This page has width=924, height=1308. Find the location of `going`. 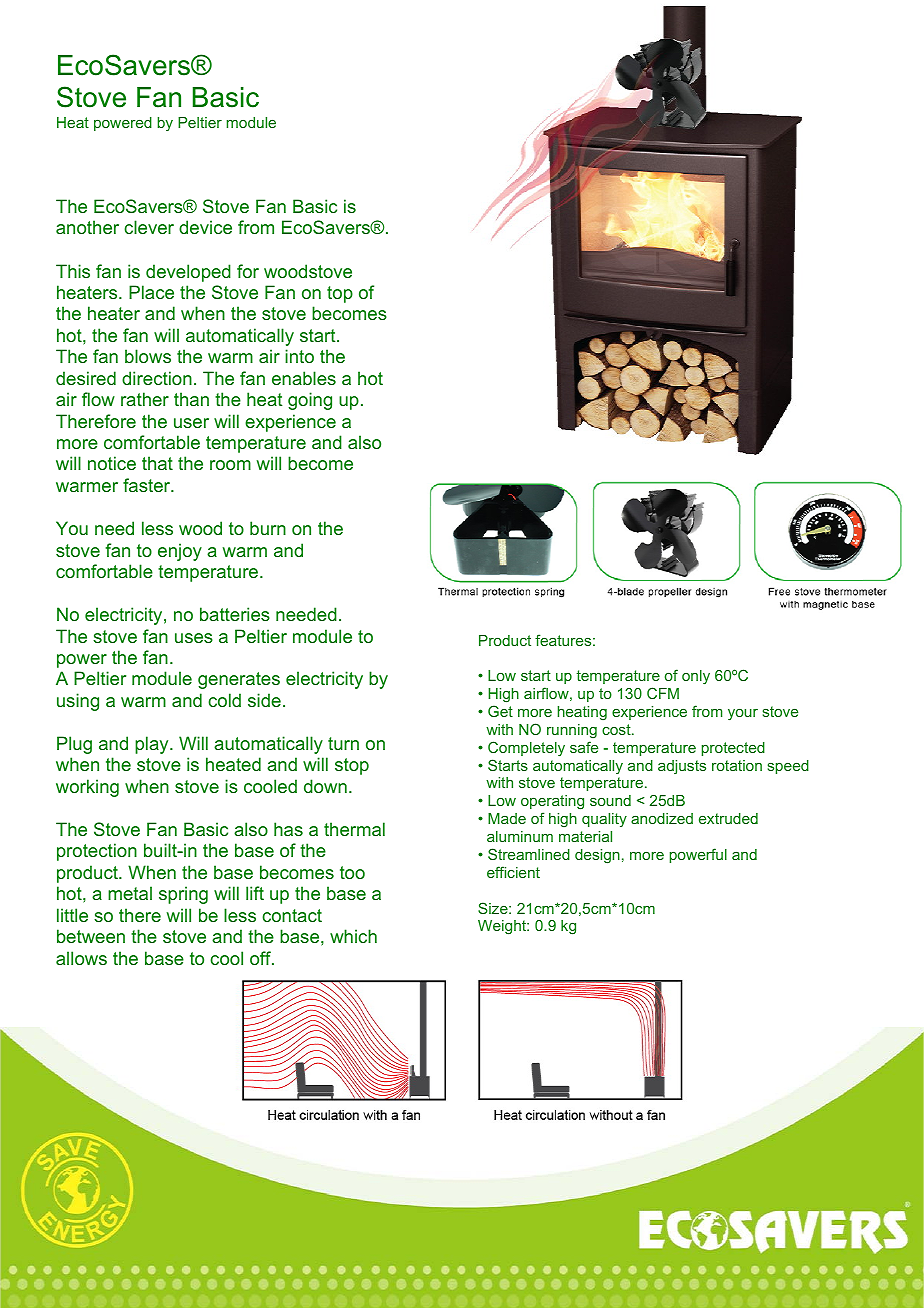

going is located at coordinates (310, 401).
